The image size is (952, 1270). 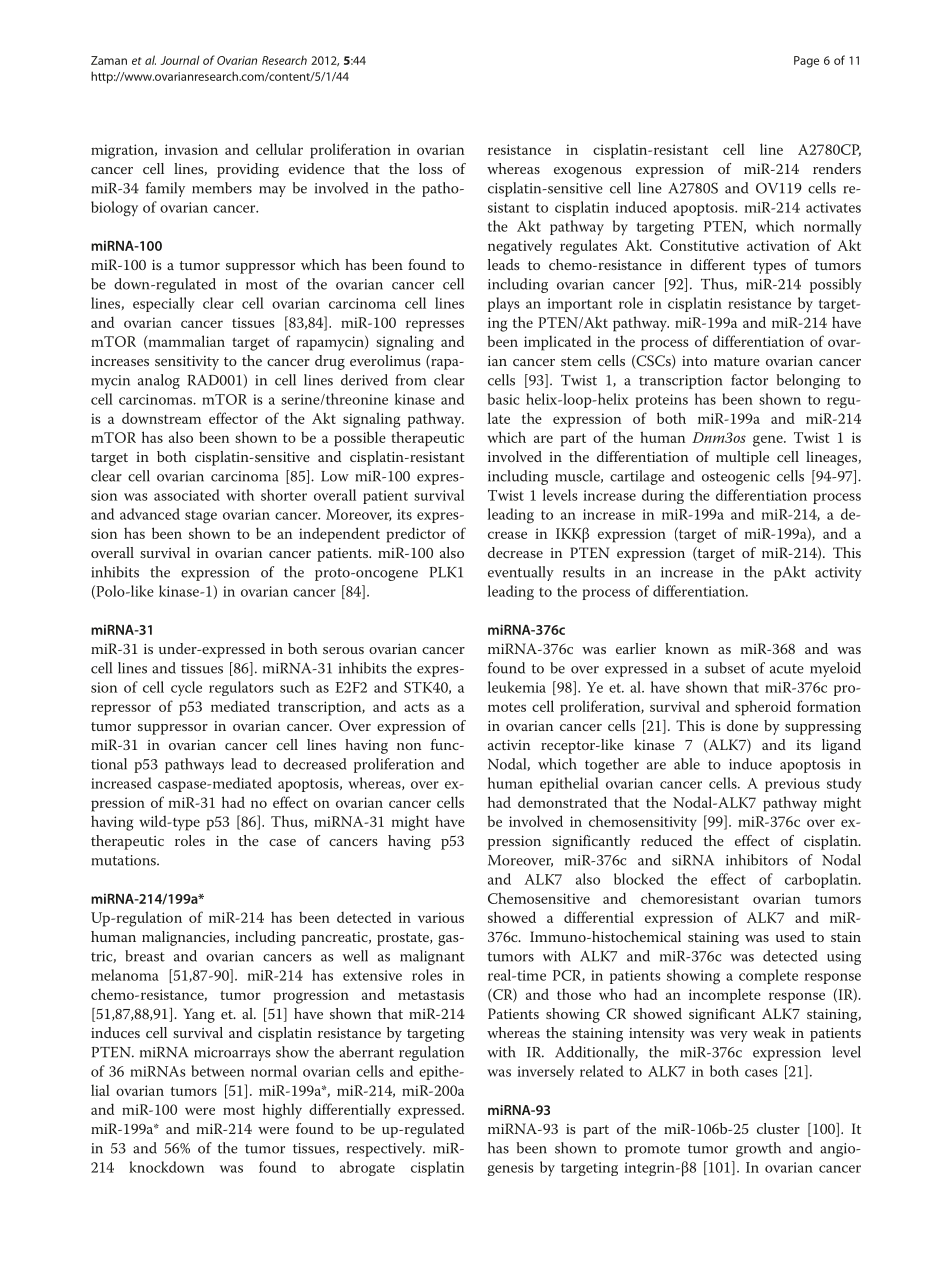 I want to click on loss, so click(x=430, y=168).
